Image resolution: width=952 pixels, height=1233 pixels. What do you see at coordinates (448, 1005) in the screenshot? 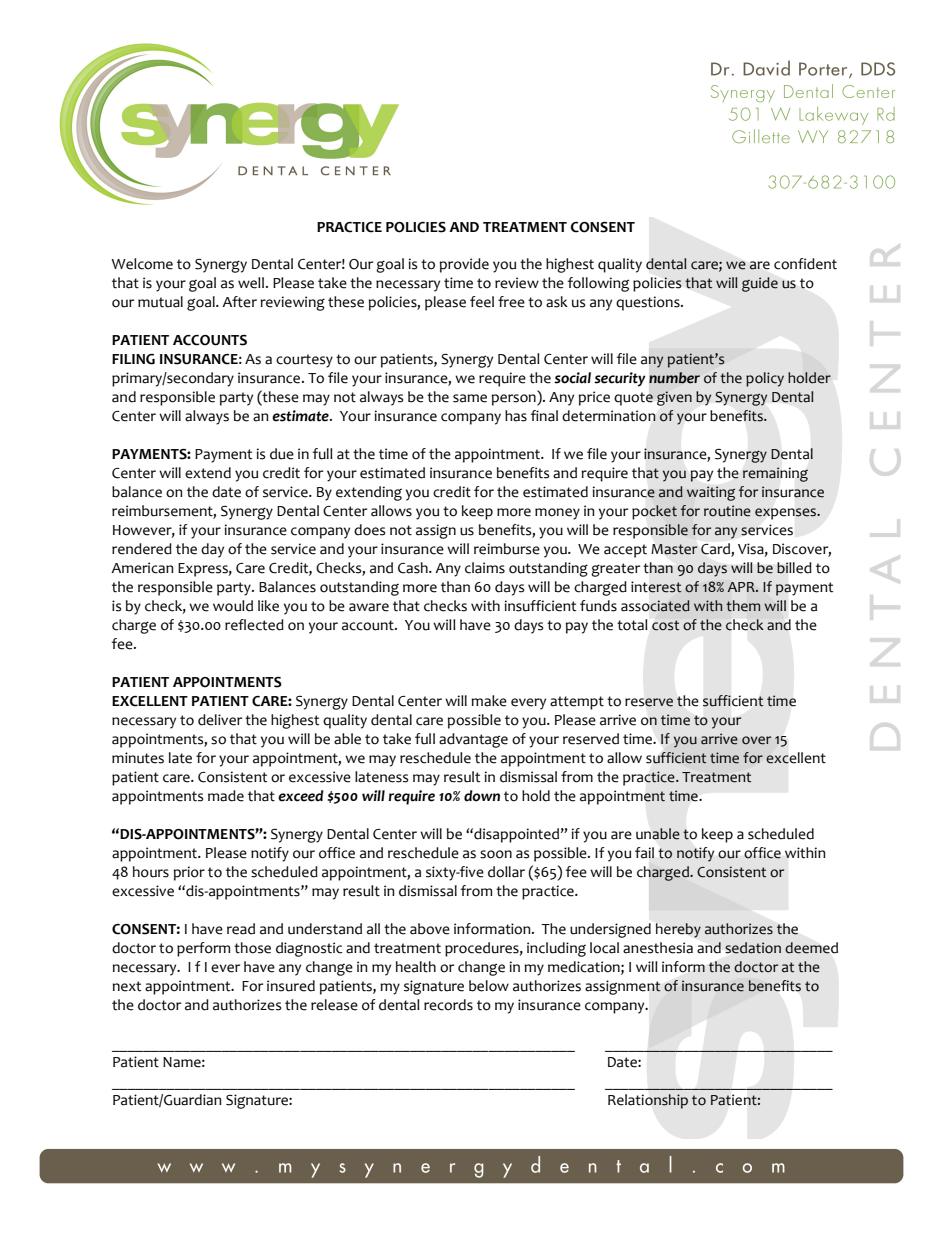
I see `records` at bounding box center [448, 1005].
